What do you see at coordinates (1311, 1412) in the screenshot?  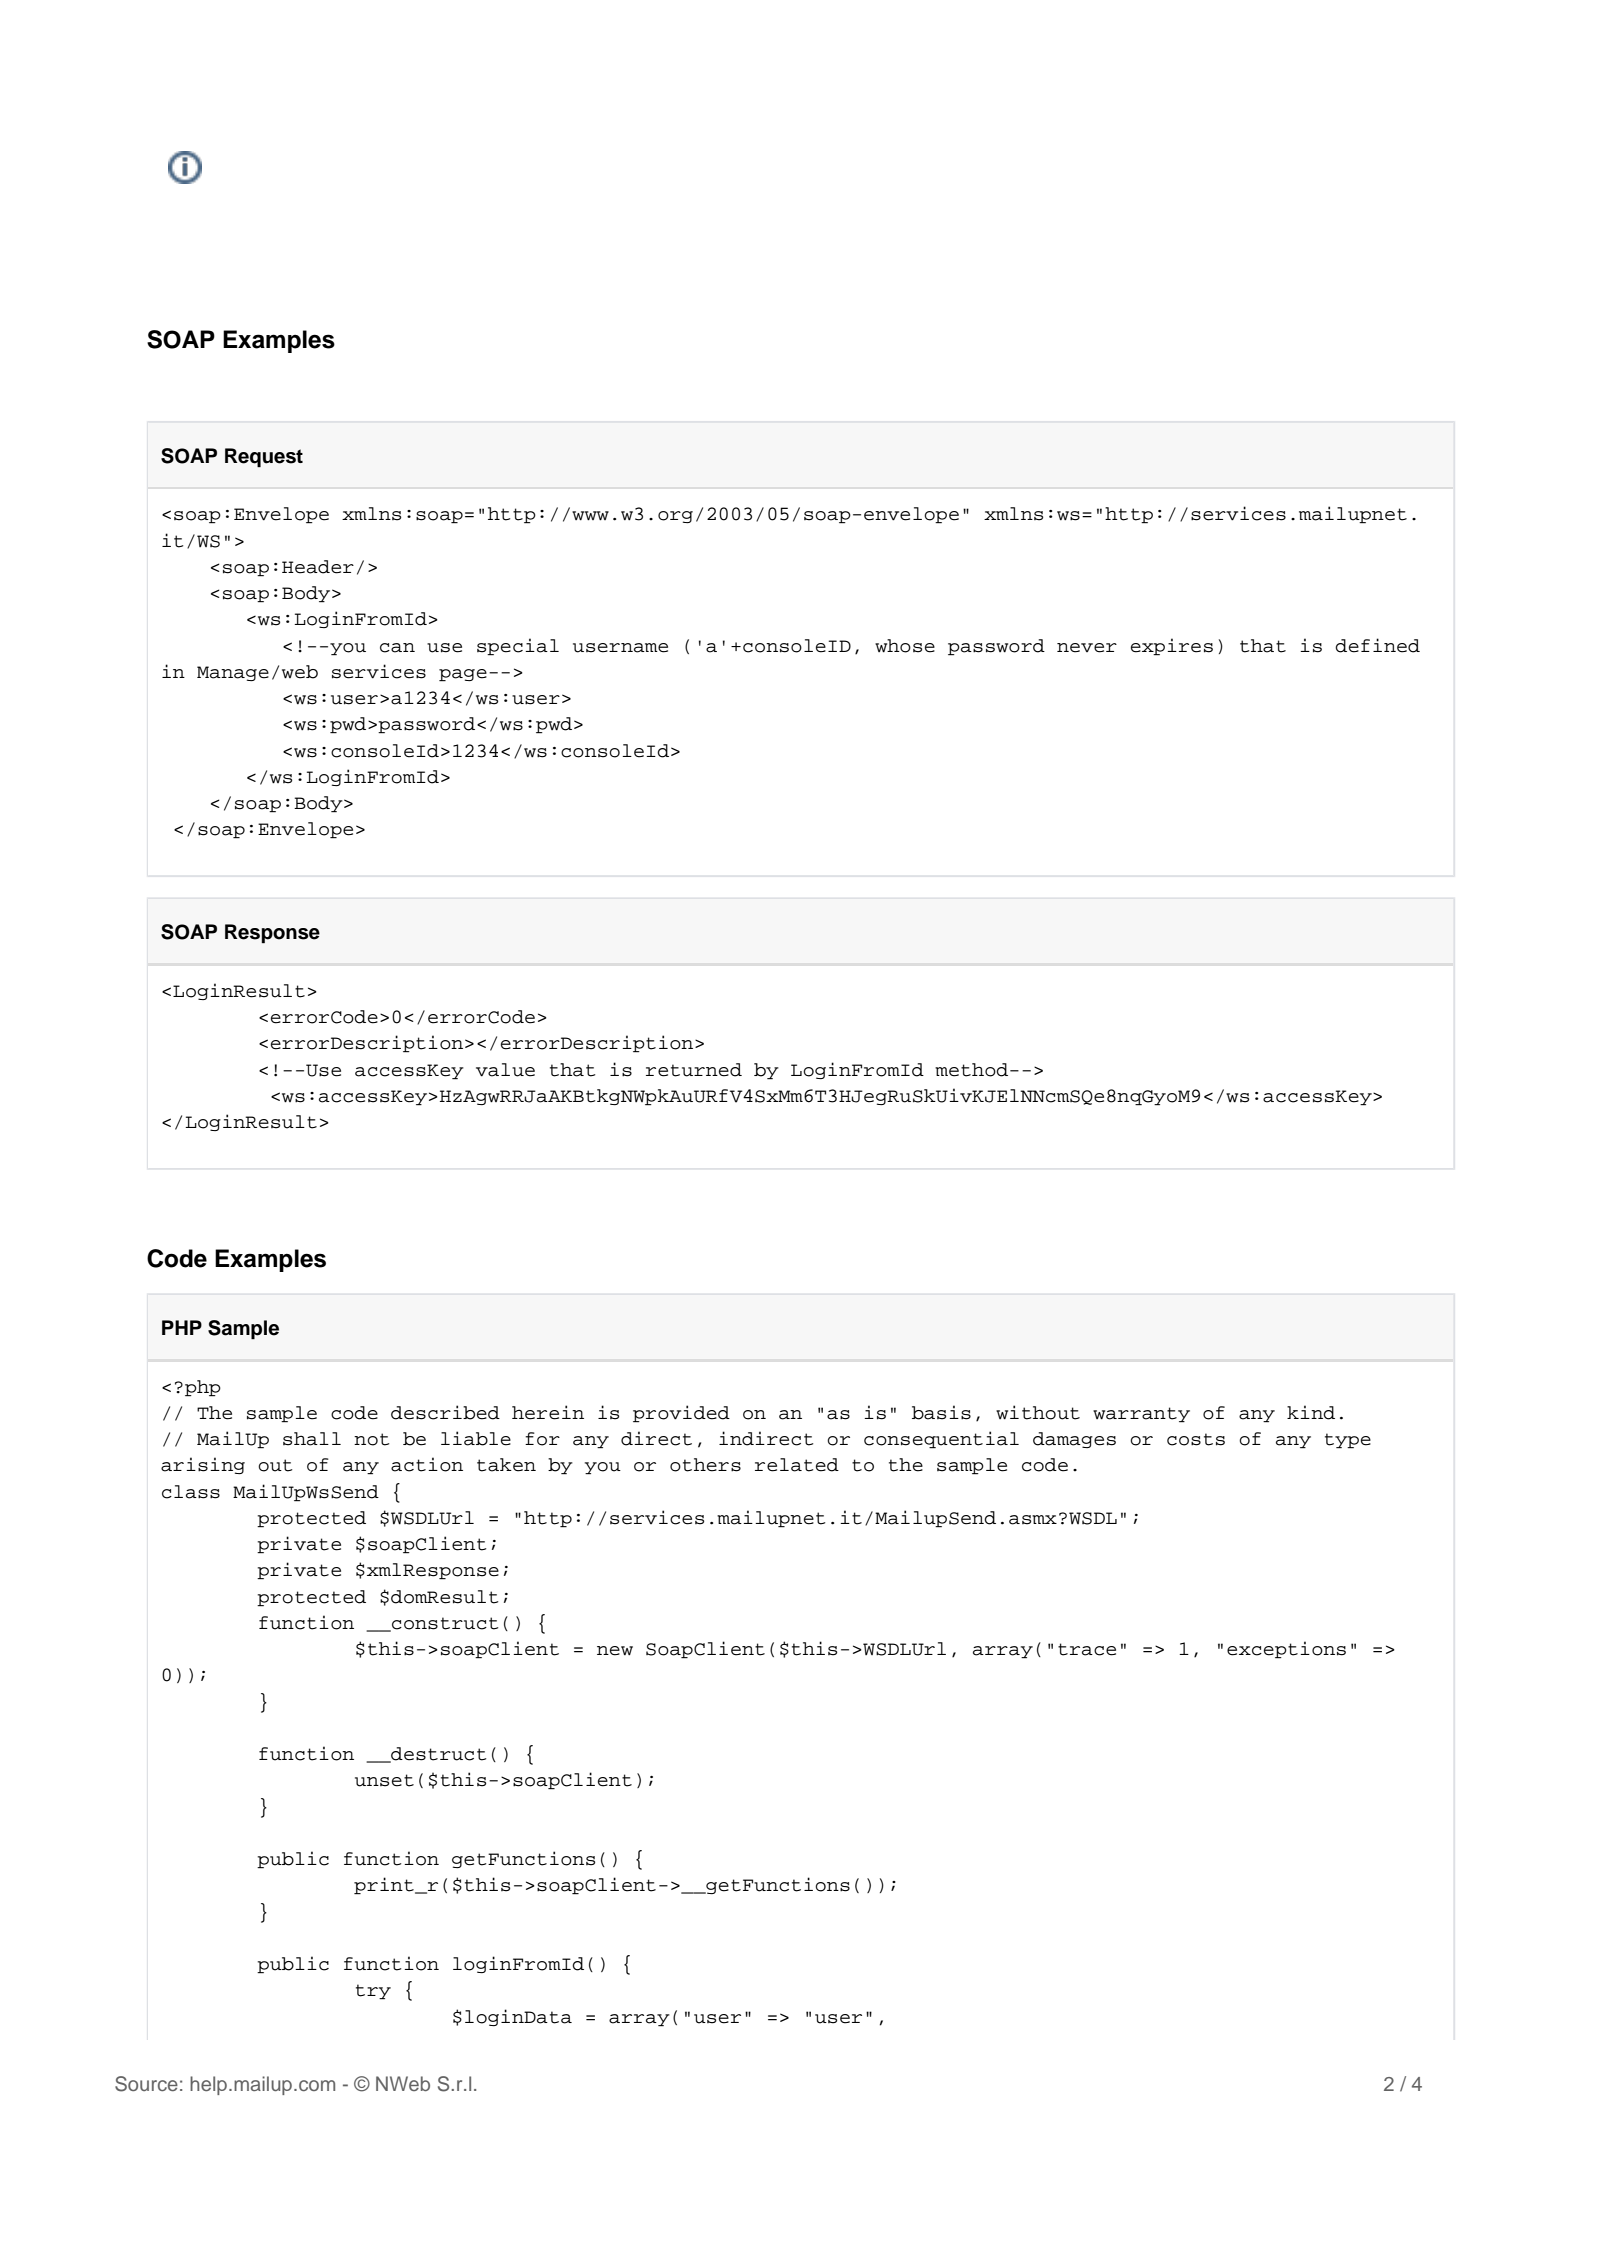 I see `kind` at bounding box center [1311, 1412].
